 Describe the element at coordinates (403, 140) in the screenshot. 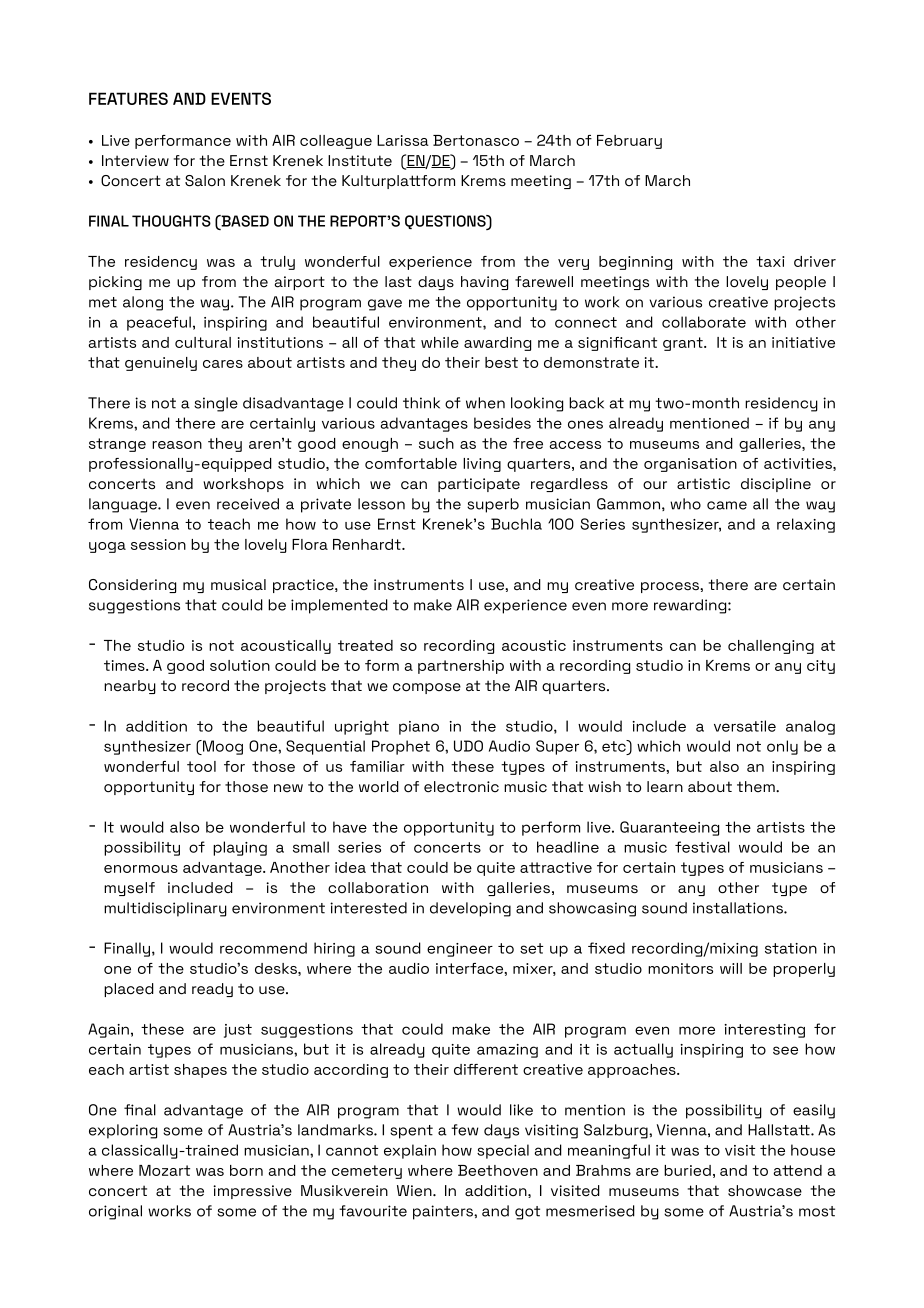

I see `Larissa` at that location.
